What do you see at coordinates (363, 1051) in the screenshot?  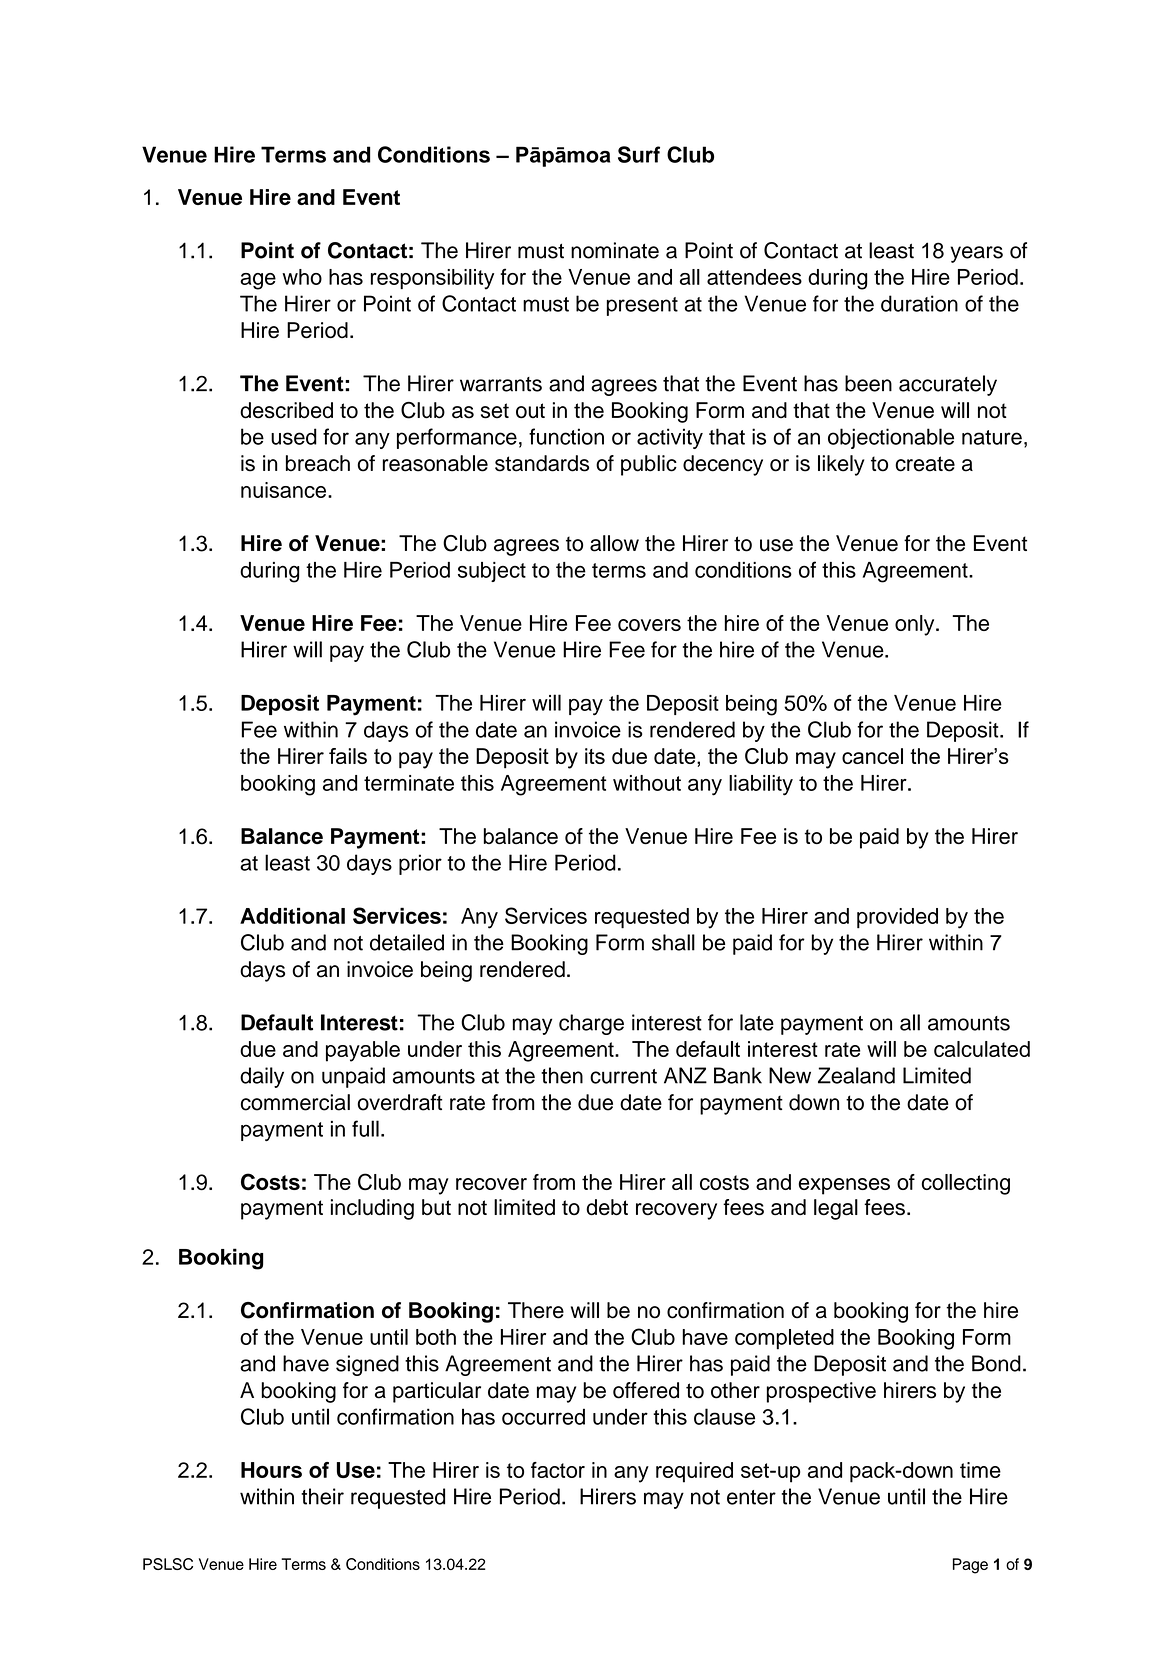 I see `payable` at bounding box center [363, 1051].
